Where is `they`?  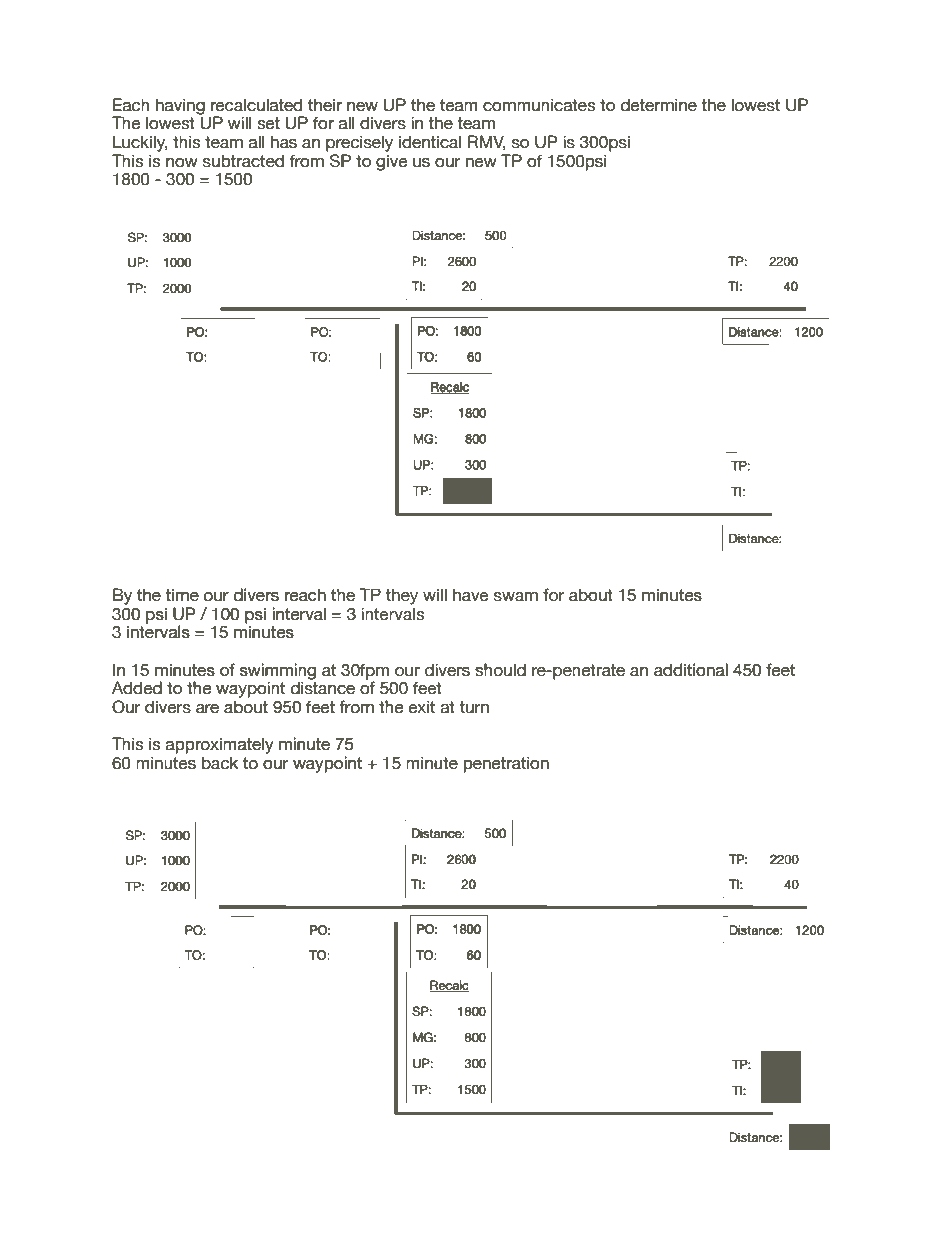
they is located at coordinates (401, 596).
